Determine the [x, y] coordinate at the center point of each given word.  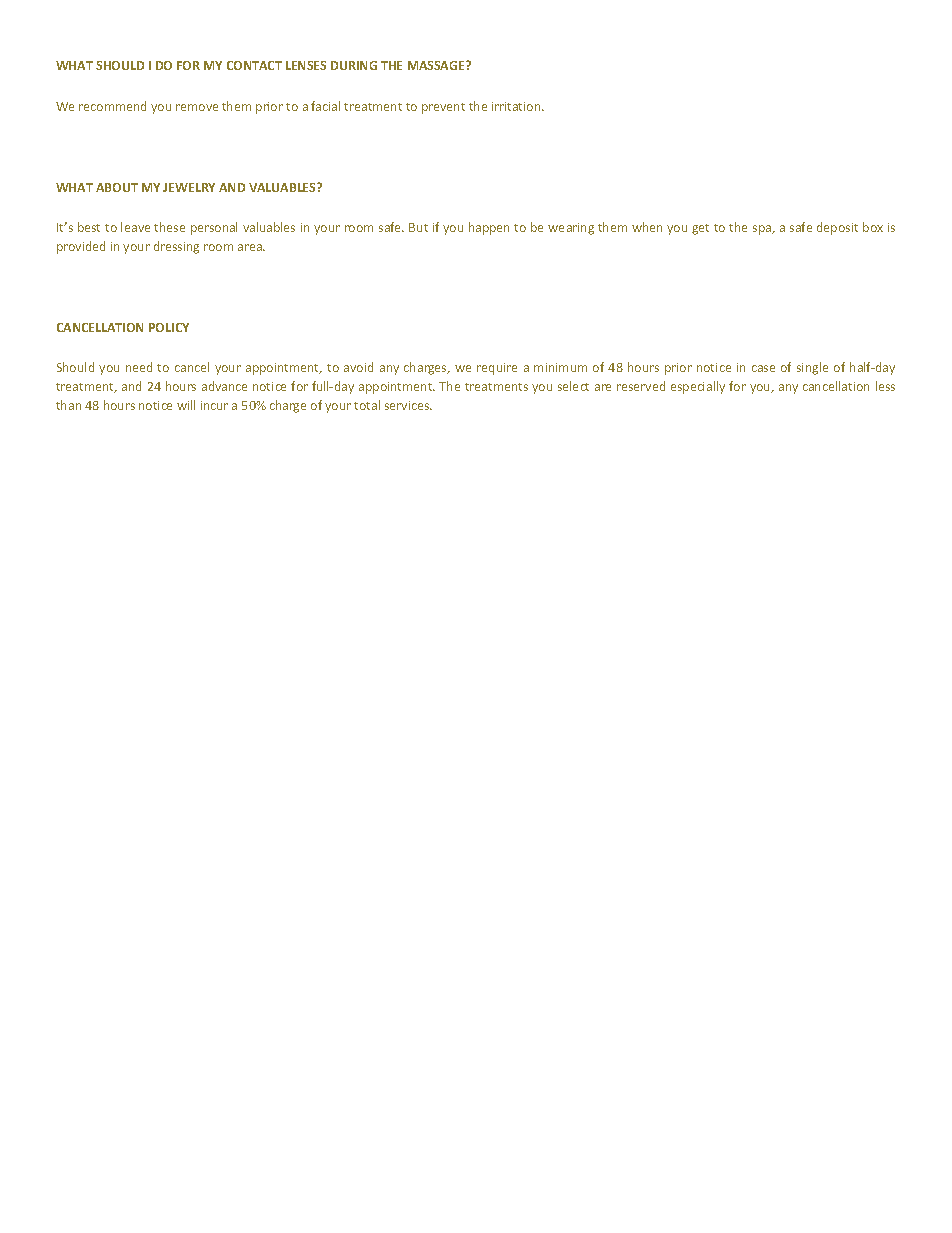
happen [489, 228]
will [186, 405]
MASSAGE [437, 65]
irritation [517, 106]
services [408, 405]
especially [698, 387]
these [169, 227]
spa [763, 230]
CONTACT [254, 65]
